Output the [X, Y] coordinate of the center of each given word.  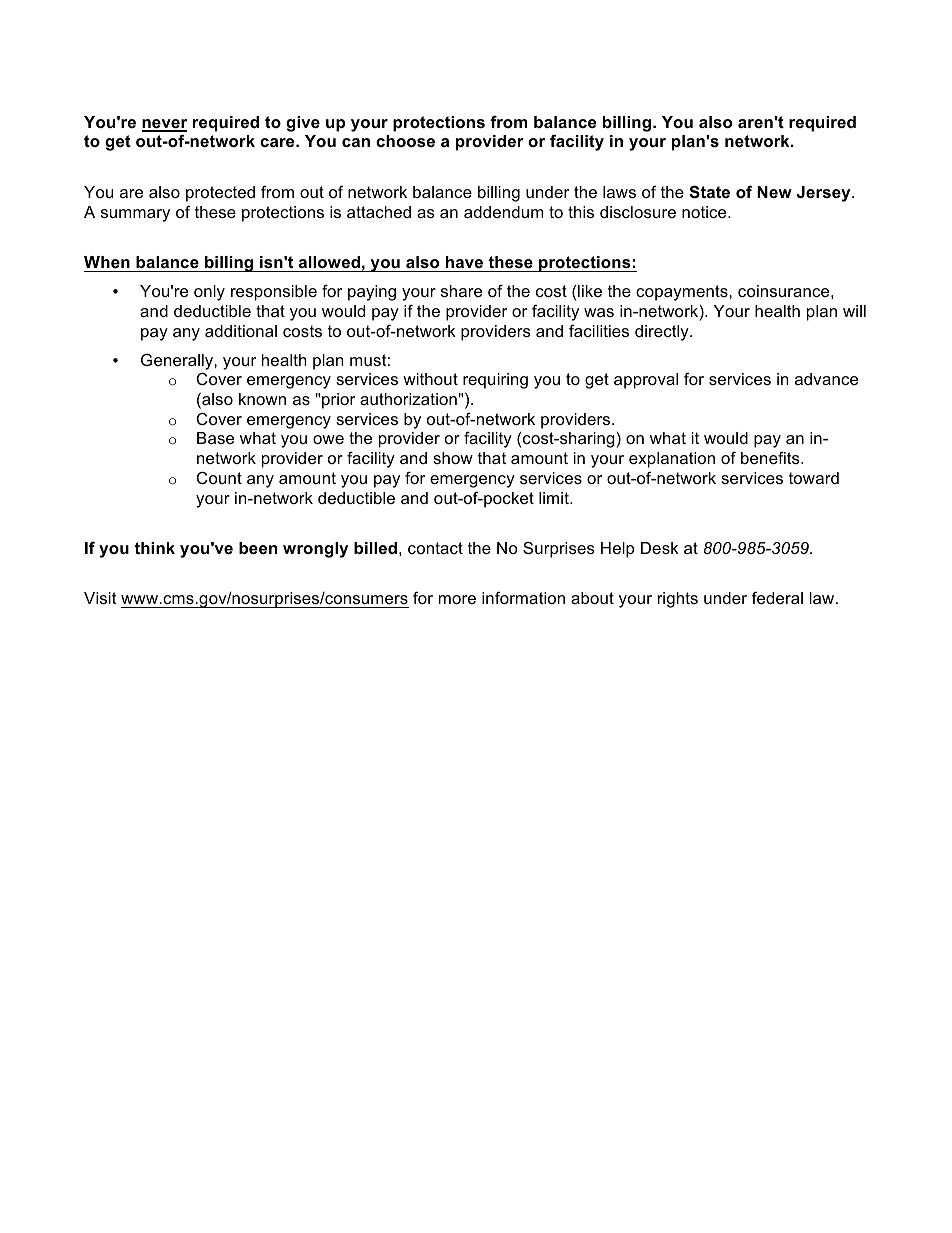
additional [241, 331]
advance [826, 379]
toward [814, 478]
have [464, 262]
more [457, 599]
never [164, 125]
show [453, 458]
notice [705, 212]
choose [405, 141]
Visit [100, 598]
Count [219, 477]
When [107, 262]
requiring [495, 381]
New [774, 192]
